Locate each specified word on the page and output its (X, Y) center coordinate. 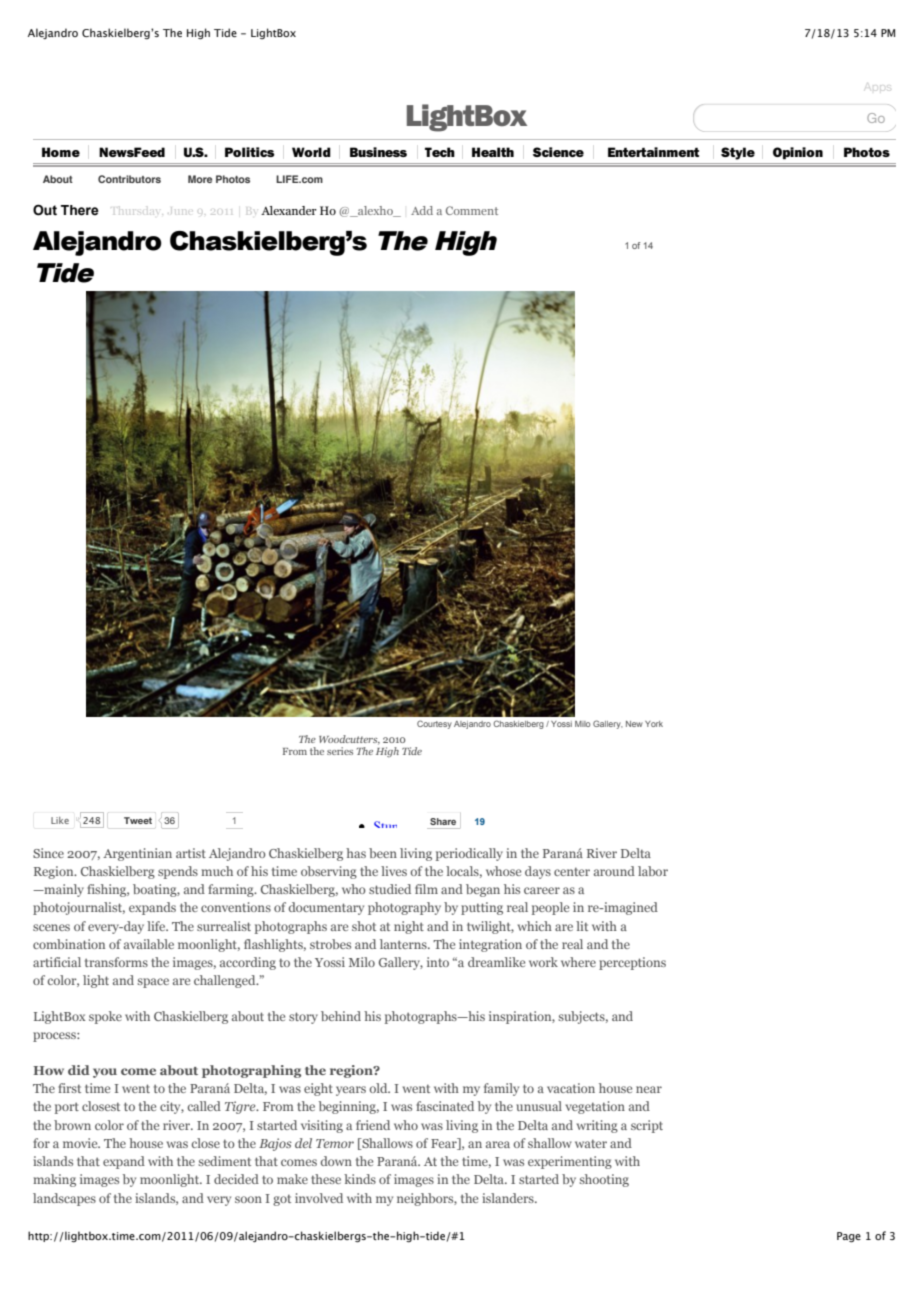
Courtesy (434, 724)
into (438, 962)
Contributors (129, 179)
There (80, 210)
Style (738, 153)
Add (422, 210)
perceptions (632, 963)
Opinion (798, 153)
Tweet (138, 820)
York (654, 724)
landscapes (64, 1199)
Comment (472, 210)
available (149, 944)
